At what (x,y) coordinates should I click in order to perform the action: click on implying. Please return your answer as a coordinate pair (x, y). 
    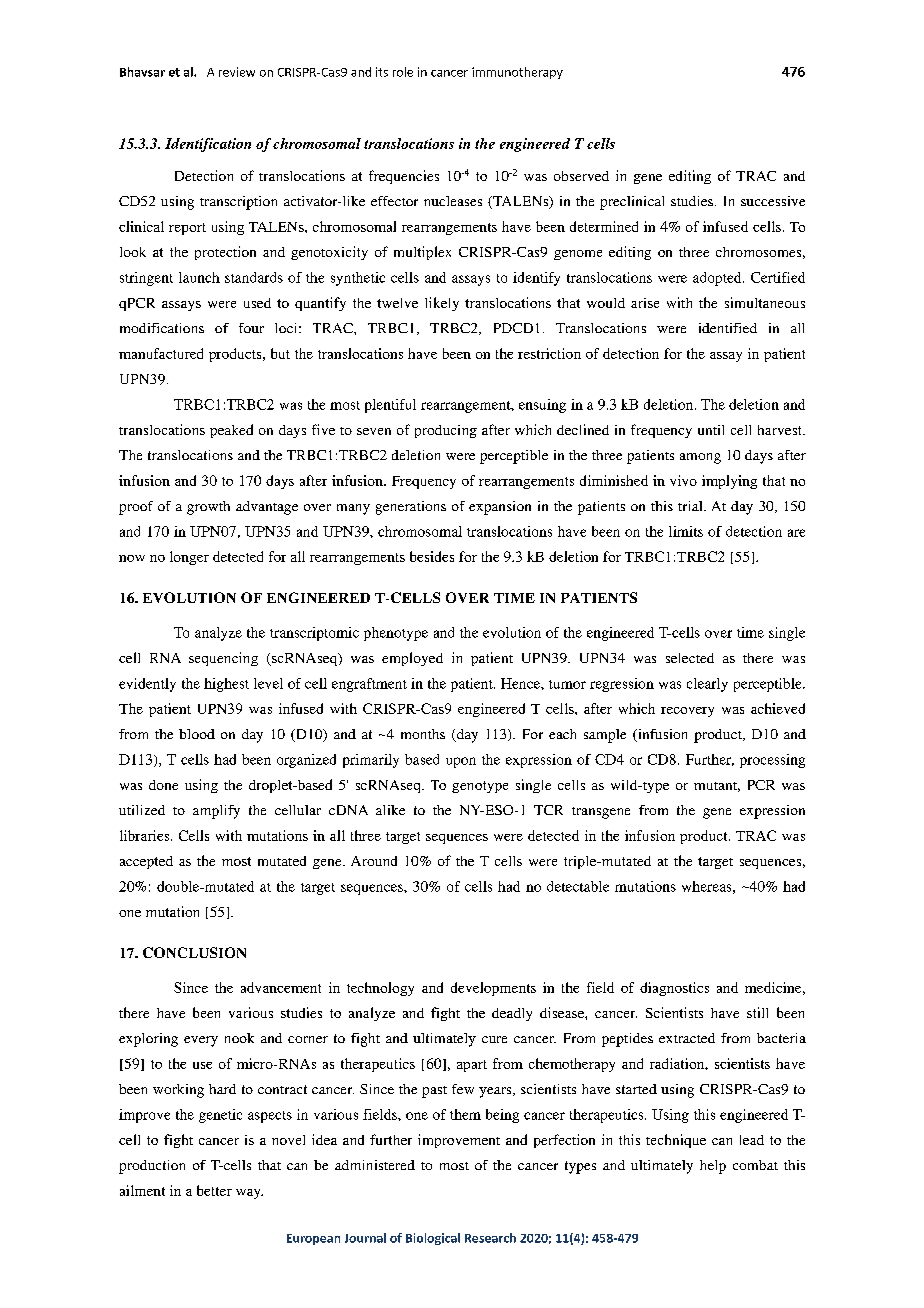
    Looking at the image, I should click on (729, 482).
